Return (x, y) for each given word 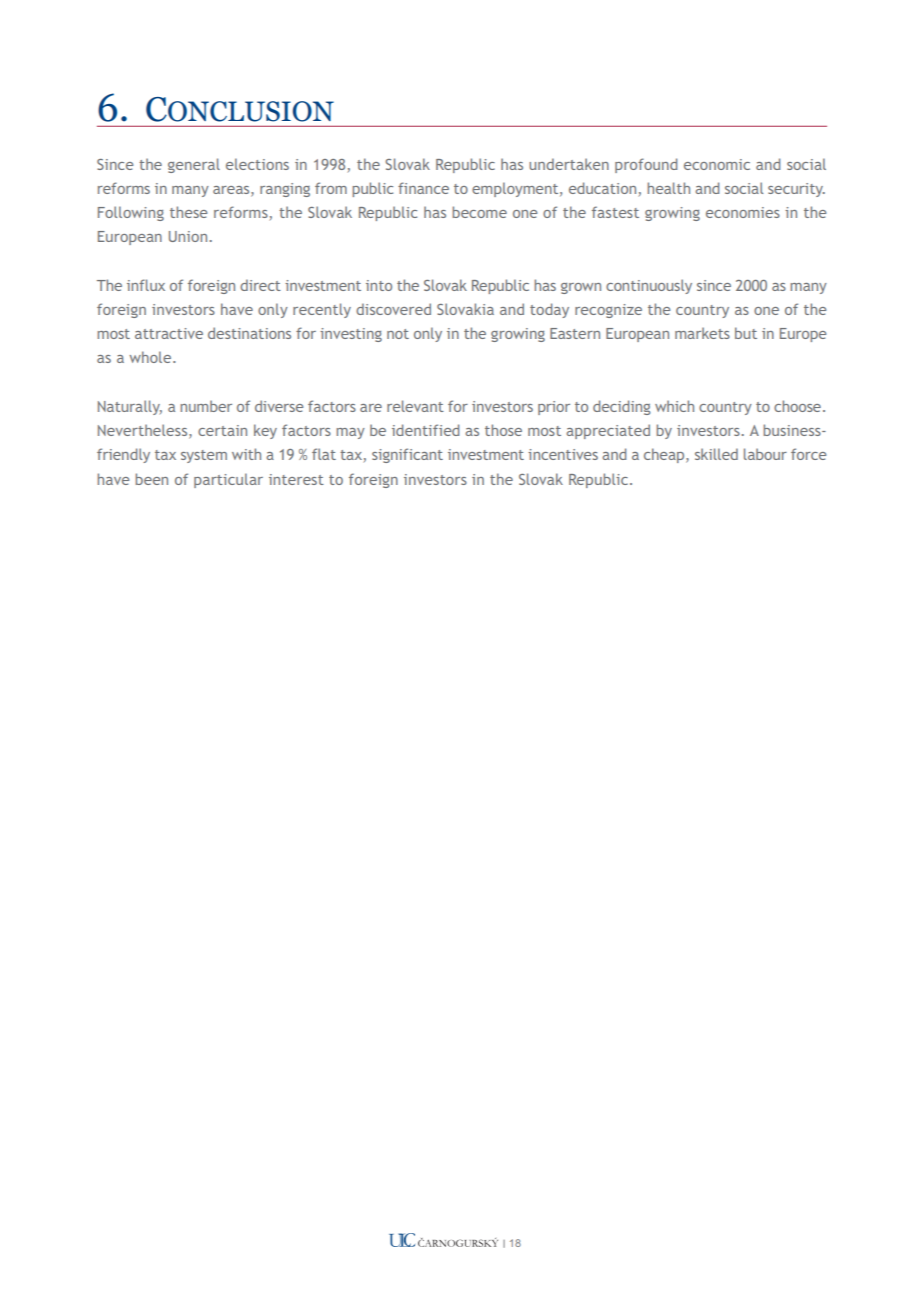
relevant (415, 406)
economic (717, 164)
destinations (249, 333)
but (746, 333)
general (194, 165)
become (479, 212)
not (398, 334)
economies (743, 212)
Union (188, 236)
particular (228, 480)
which (674, 406)
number (206, 406)
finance (423, 188)
